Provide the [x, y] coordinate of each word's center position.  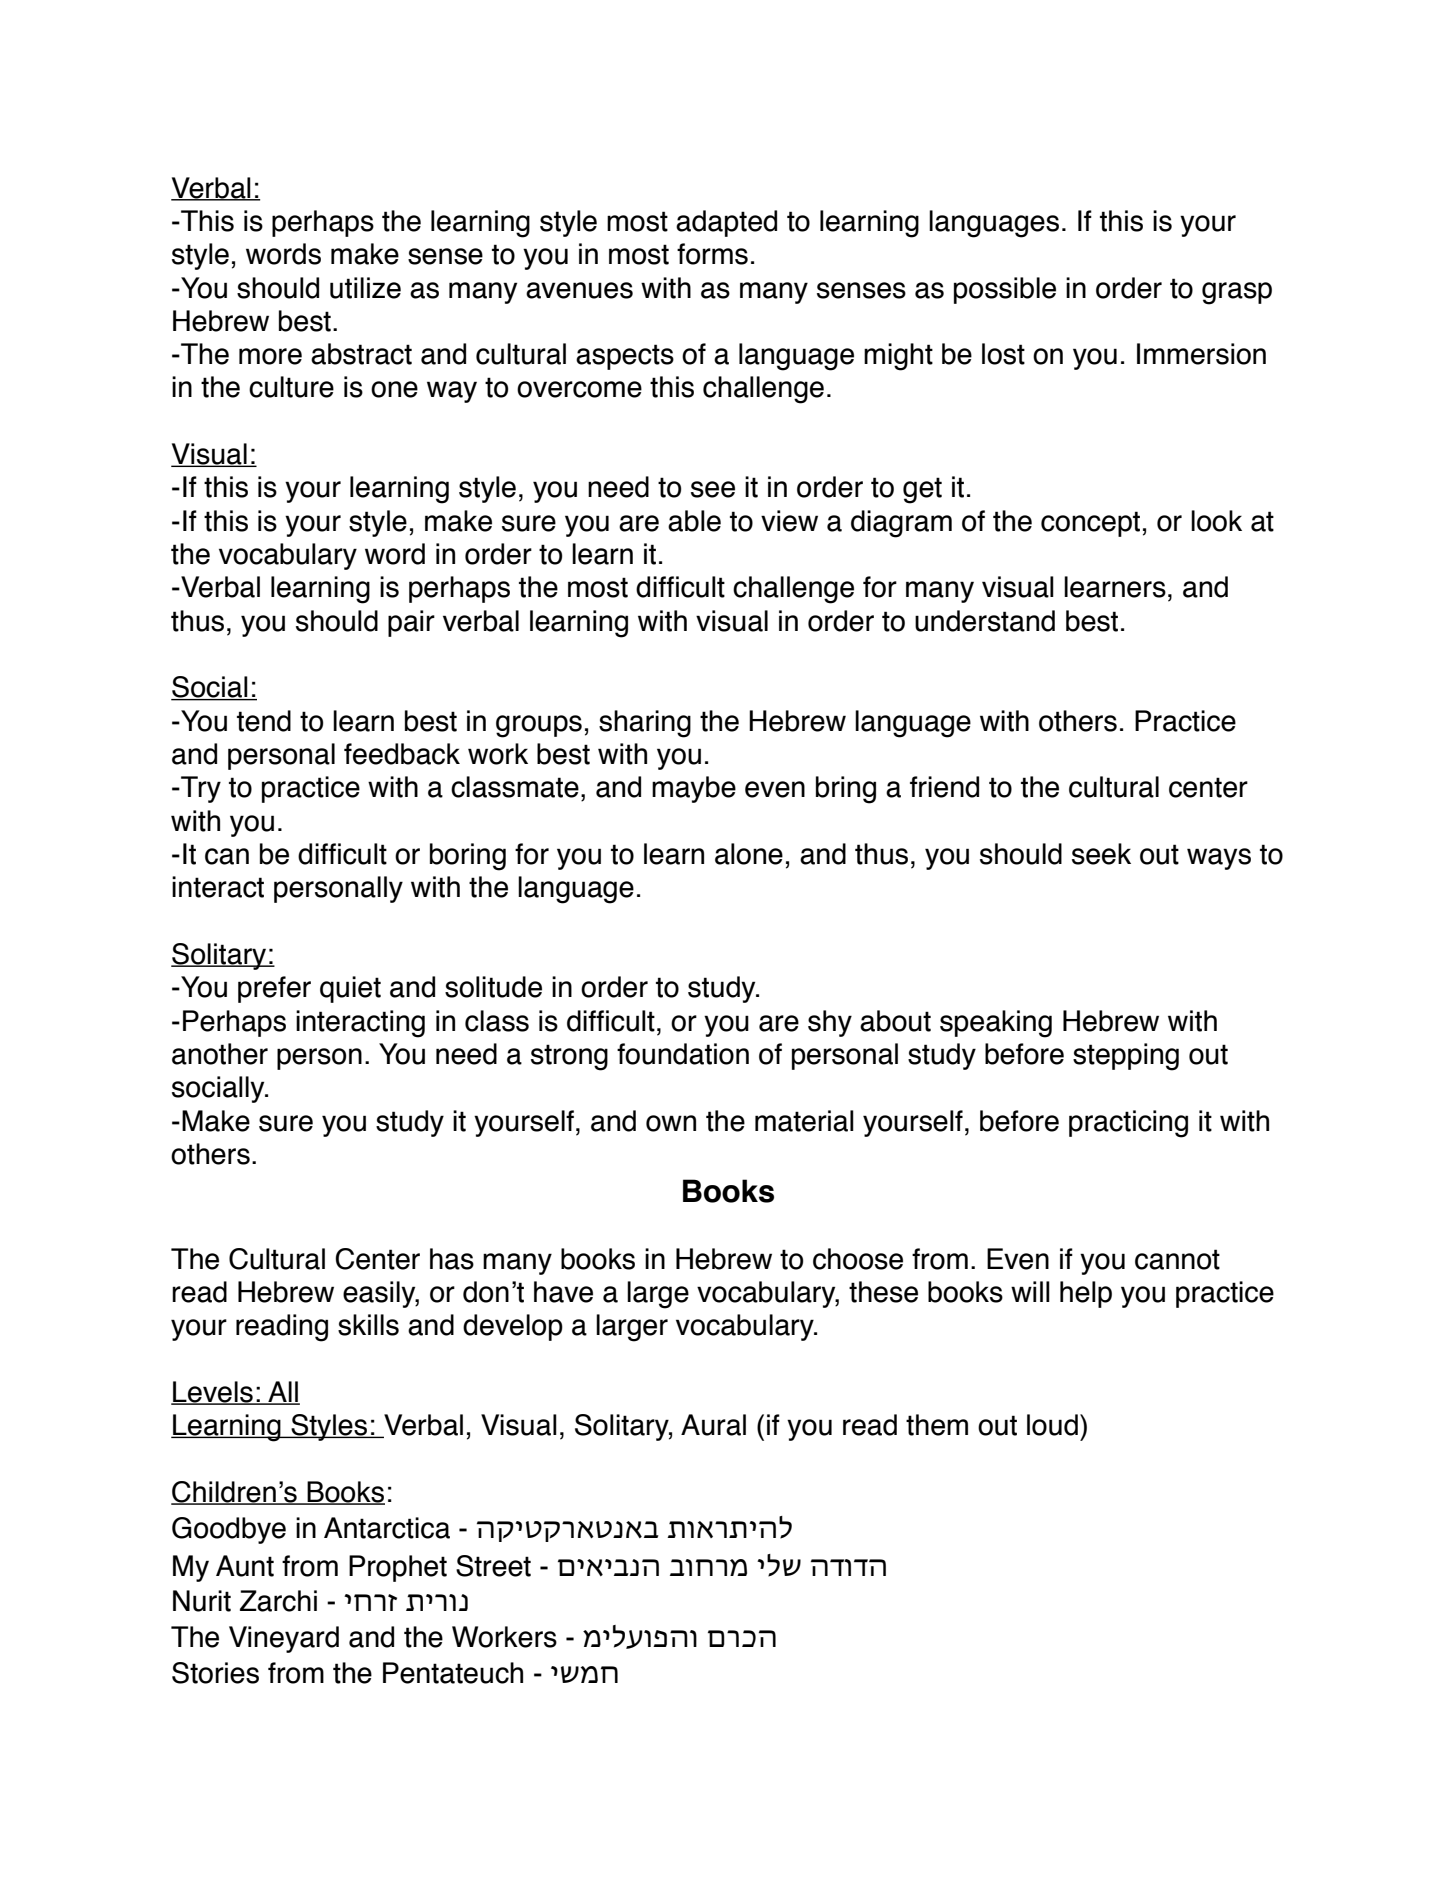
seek [1101, 854]
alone [749, 854]
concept [1090, 524]
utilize [365, 288]
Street [493, 1566]
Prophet [398, 1568]
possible [1005, 290]
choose [858, 1259]
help [1086, 1294]
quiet [350, 989]
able [694, 521]
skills [368, 1325]
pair [411, 623]
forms [712, 254]
